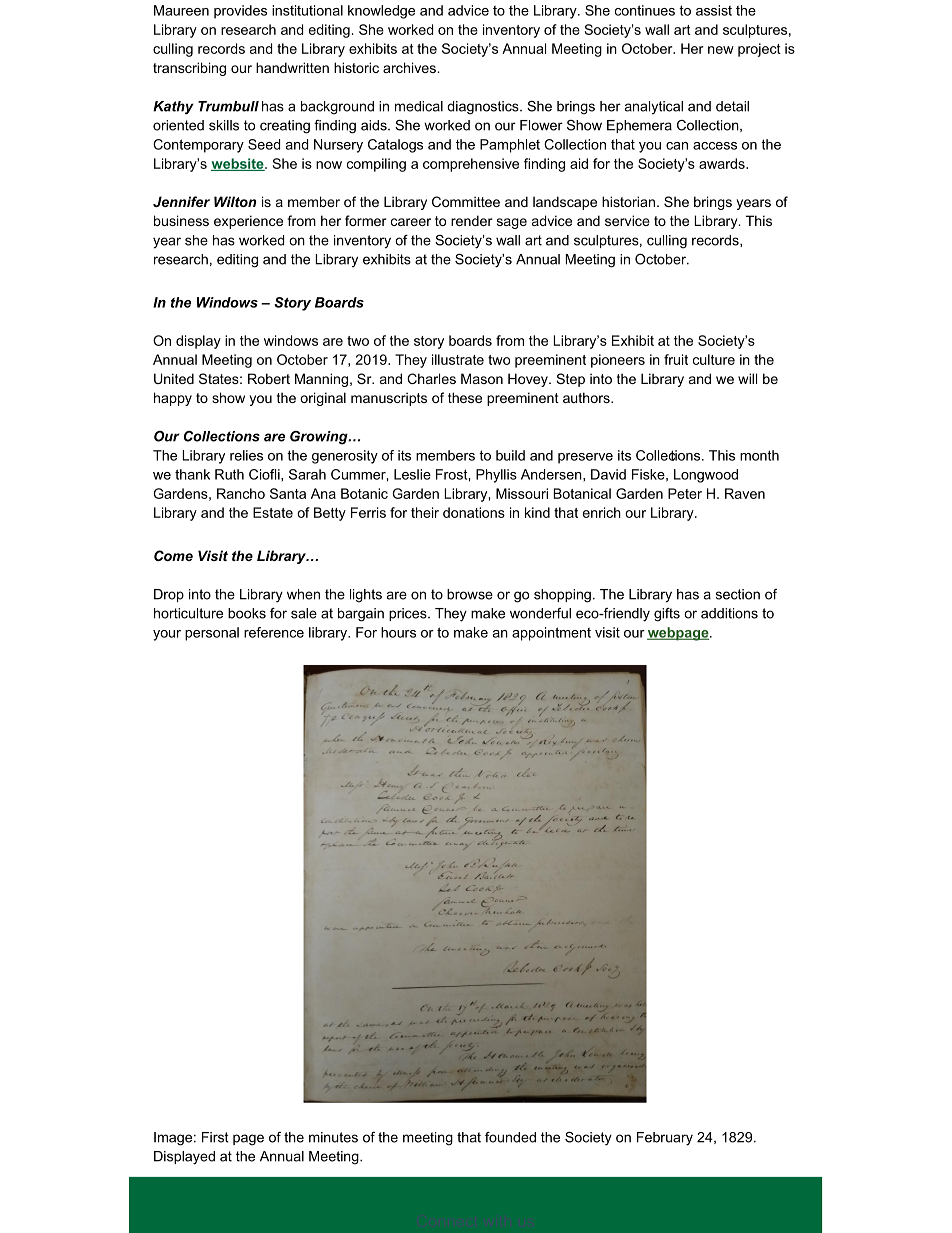 This screenshot has width=952, height=1233. What do you see at coordinates (240, 12) in the screenshot?
I see `provides` at bounding box center [240, 12].
